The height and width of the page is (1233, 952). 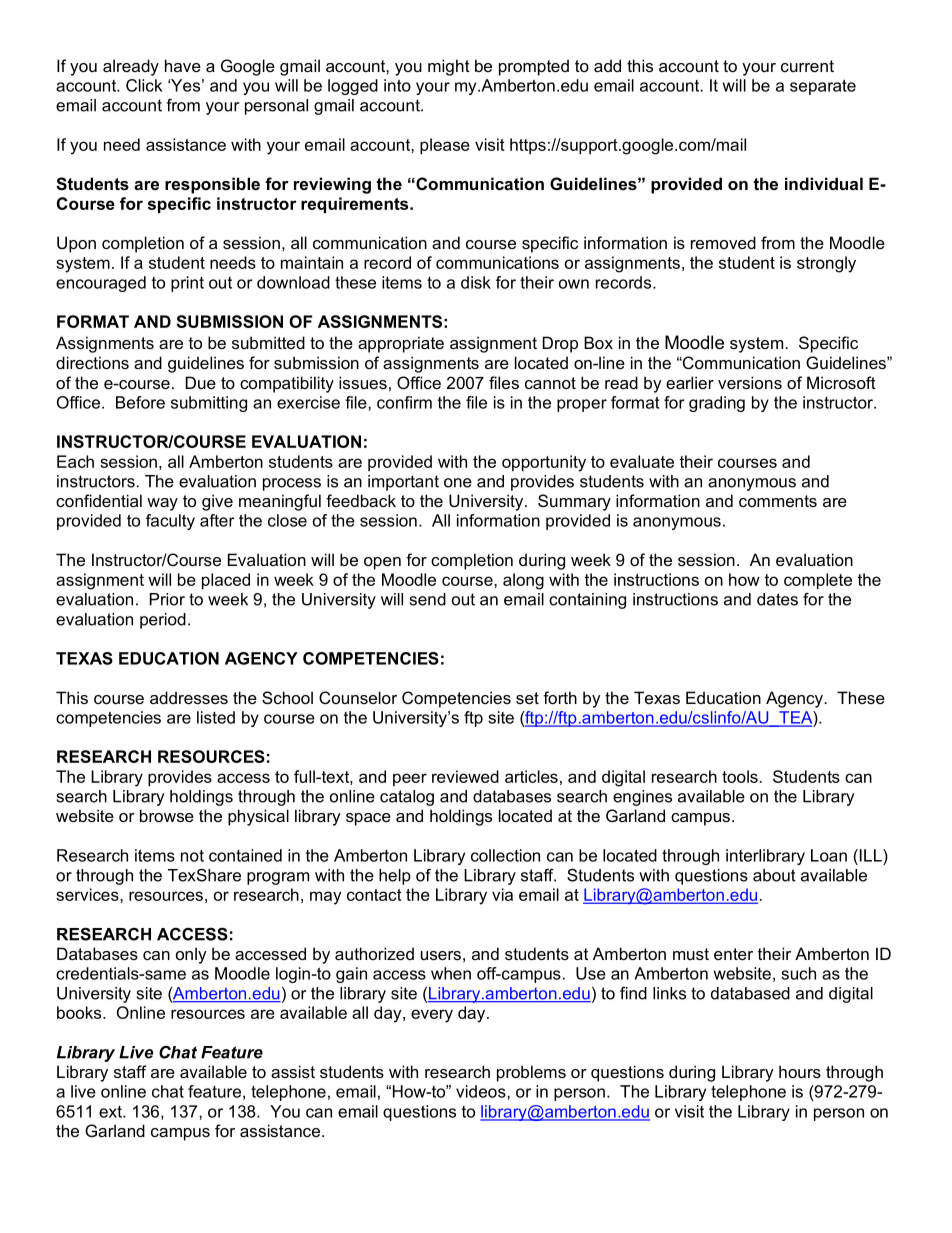 What do you see at coordinates (807, 66) in the page?
I see `current` at bounding box center [807, 66].
